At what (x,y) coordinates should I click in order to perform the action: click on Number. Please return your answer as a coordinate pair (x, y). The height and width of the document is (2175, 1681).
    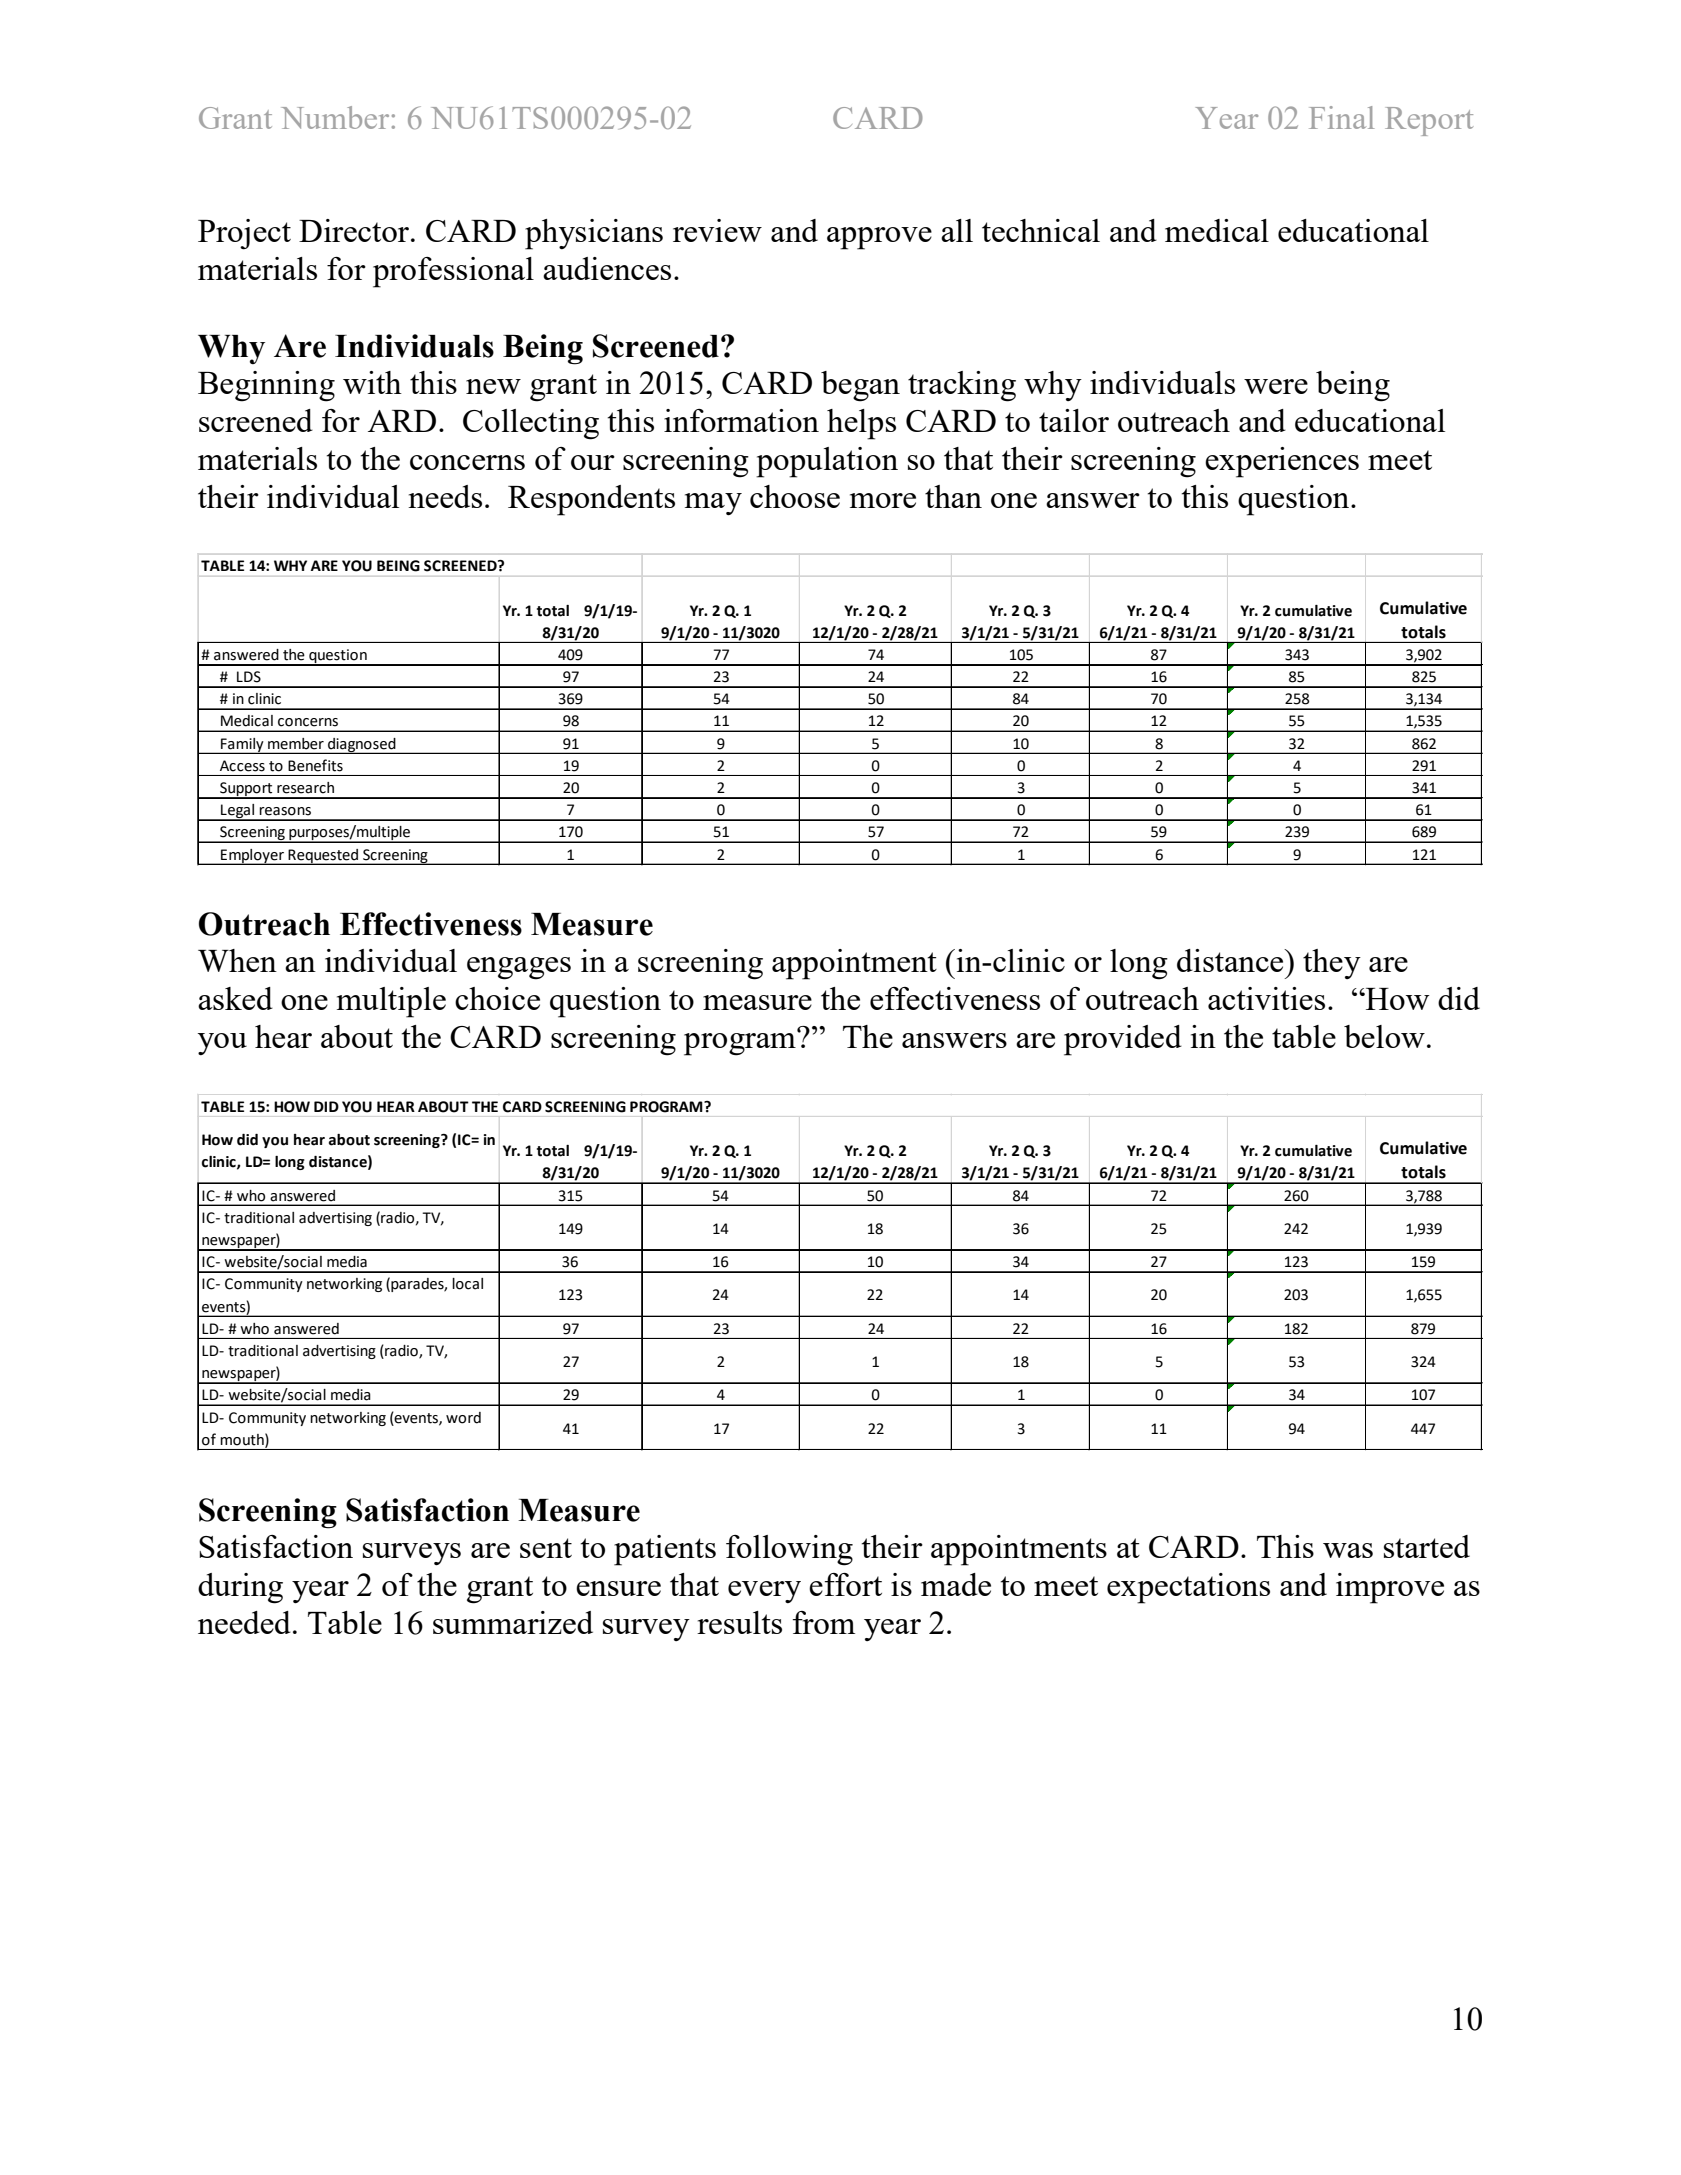
    Looking at the image, I should click on (335, 117).
